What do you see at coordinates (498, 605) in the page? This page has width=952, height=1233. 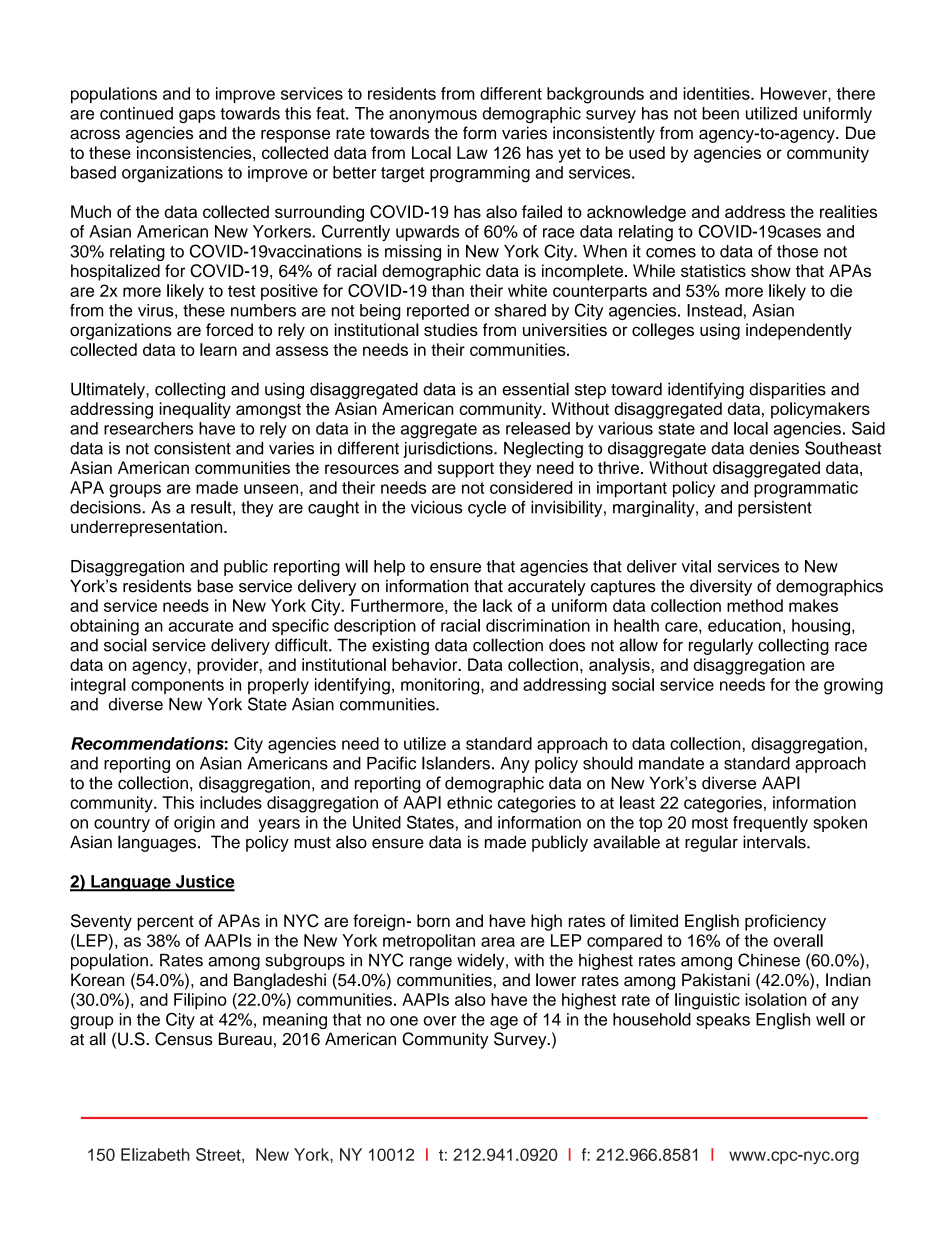 I see `lack` at bounding box center [498, 605].
